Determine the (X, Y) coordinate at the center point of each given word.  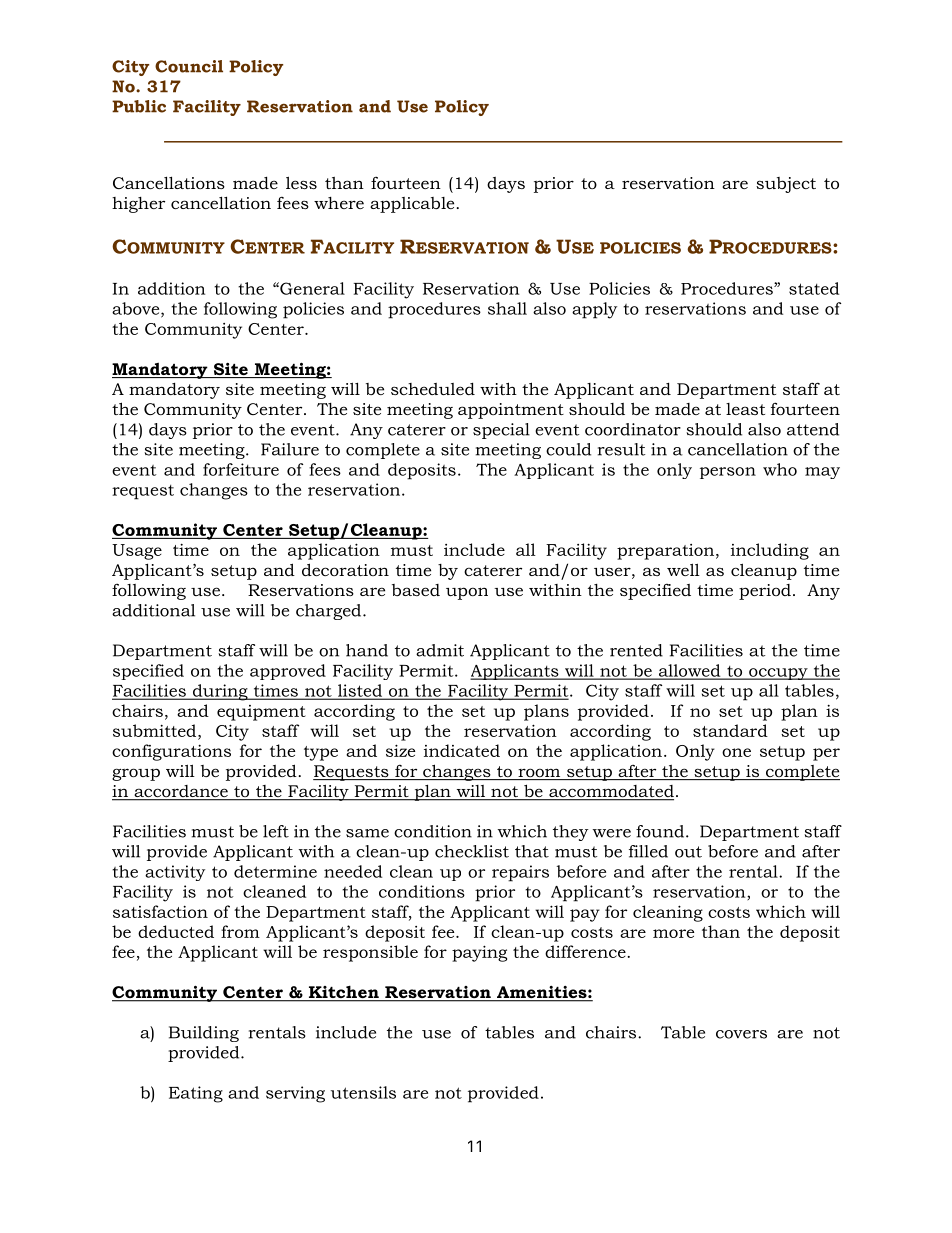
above (137, 309)
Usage (137, 552)
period (765, 592)
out (688, 852)
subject (786, 185)
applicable (412, 205)
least (745, 409)
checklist (472, 851)
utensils (363, 1092)
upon (467, 593)
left (276, 831)
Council (189, 66)
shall (507, 308)
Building (204, 1034)
